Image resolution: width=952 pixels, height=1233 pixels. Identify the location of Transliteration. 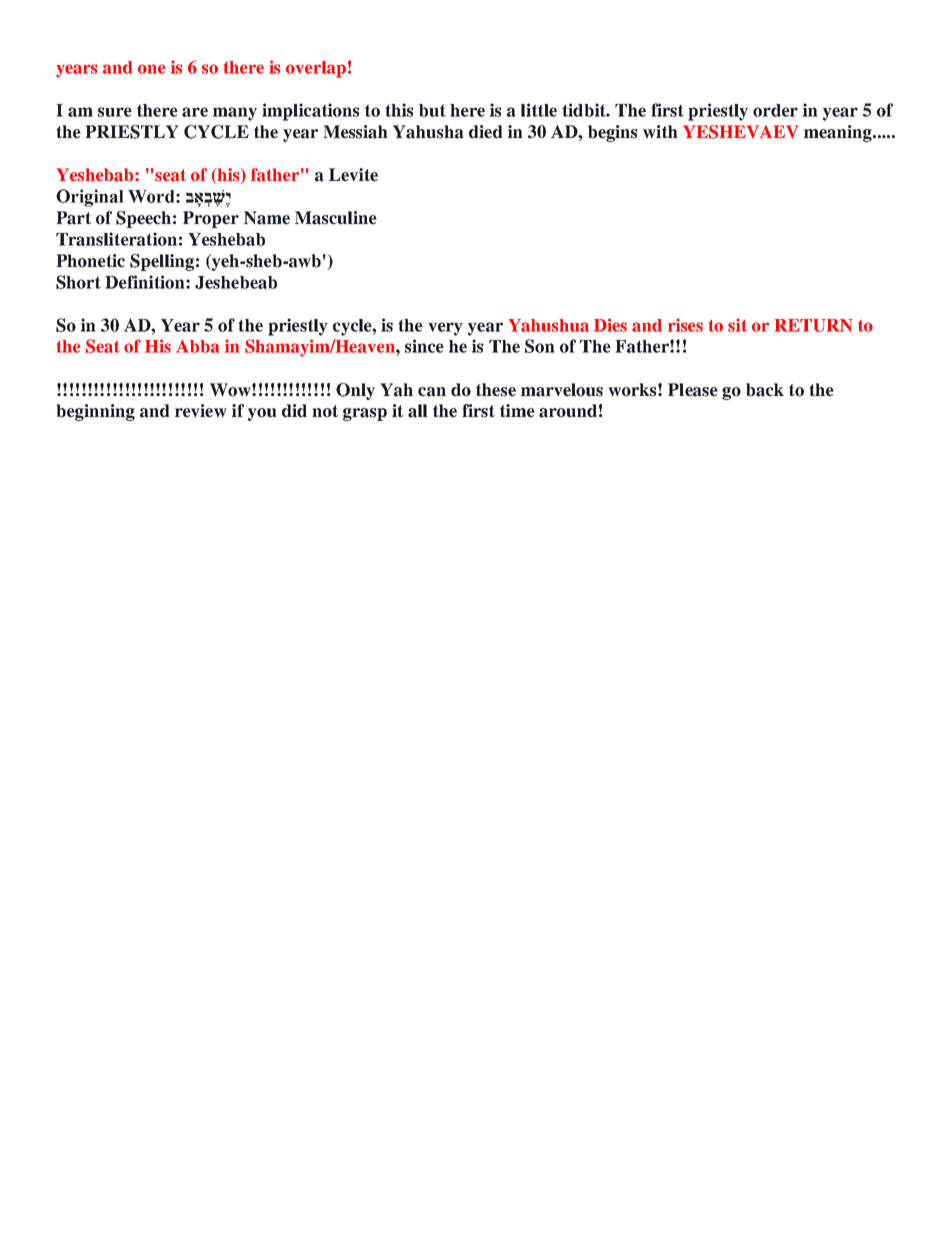
(116, 239).
